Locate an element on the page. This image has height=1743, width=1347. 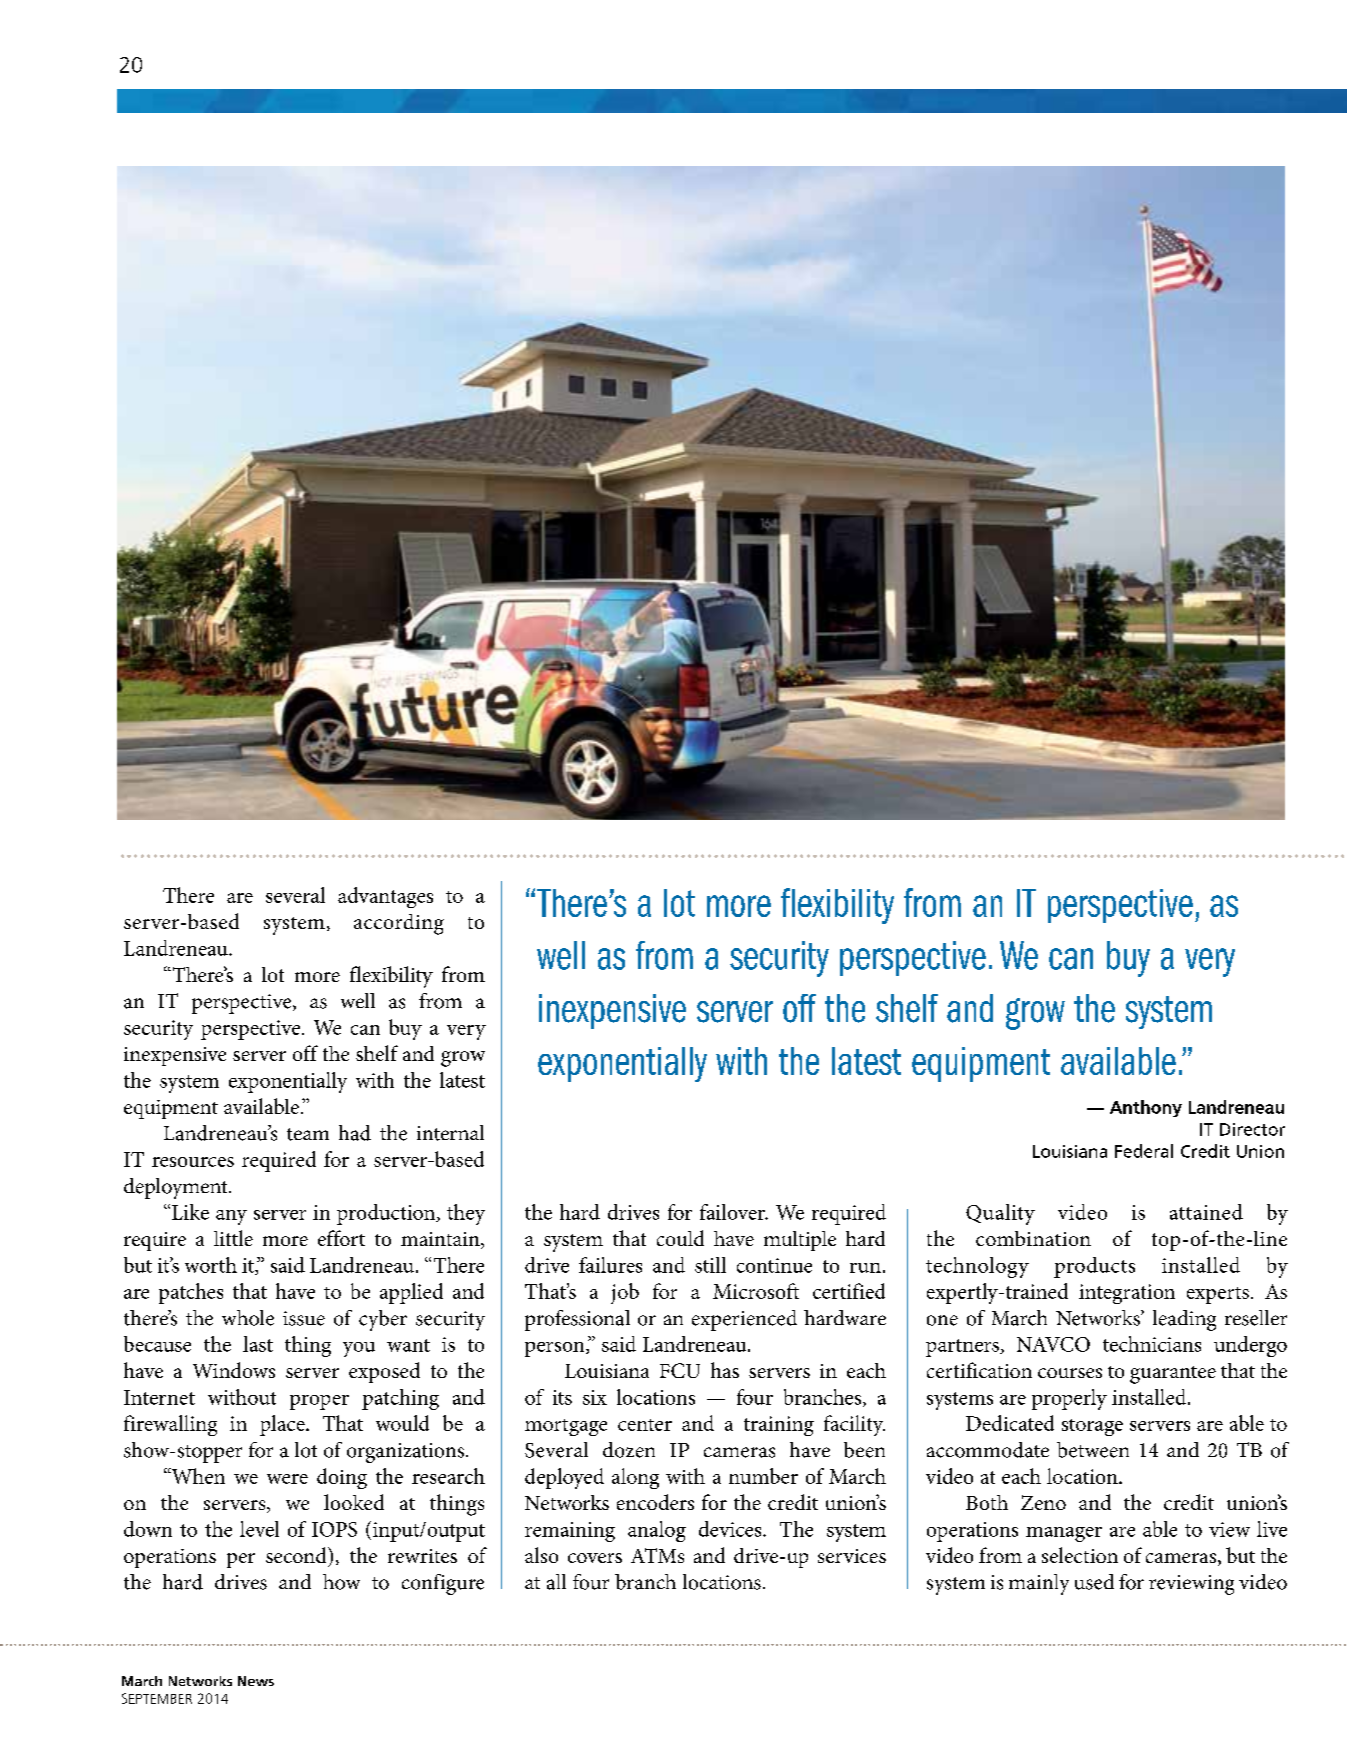
devices is located at coordinates (731, 1529).
